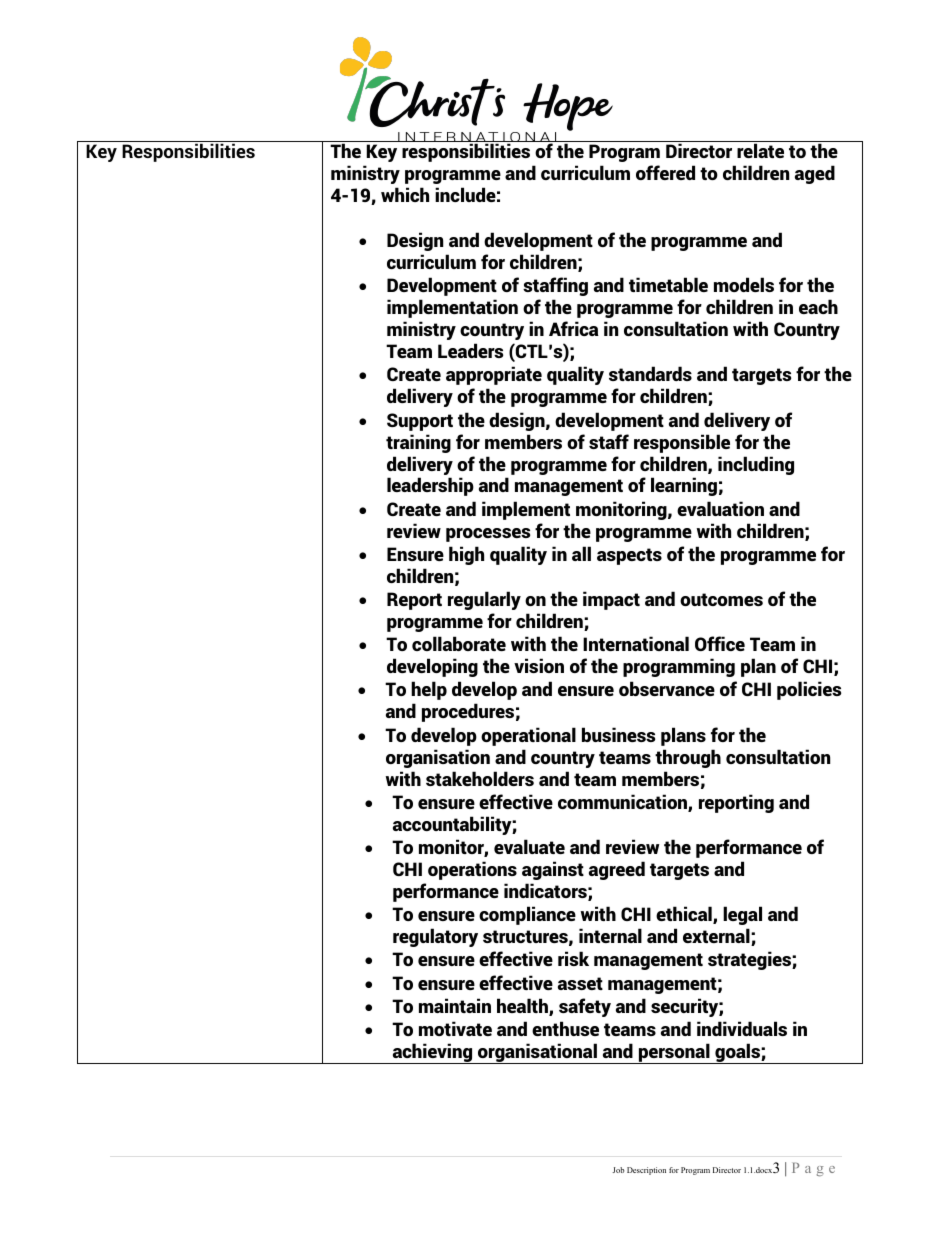  What do you see at coordinates (809, 690) in the screenshot?
I see `policies` at bounding box center [809, 690].
